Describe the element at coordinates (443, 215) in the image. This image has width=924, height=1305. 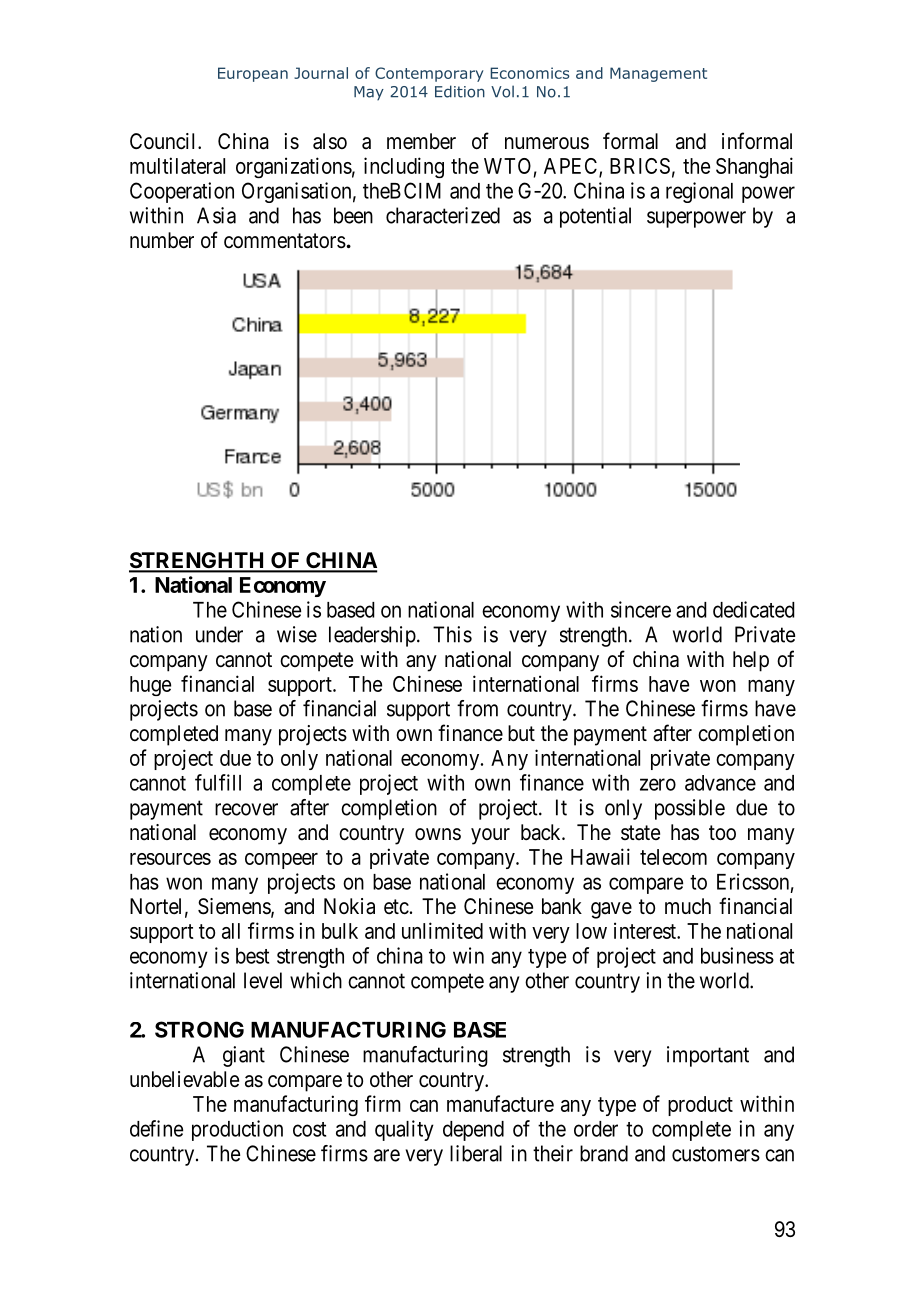
I see `characterized` at that location.
